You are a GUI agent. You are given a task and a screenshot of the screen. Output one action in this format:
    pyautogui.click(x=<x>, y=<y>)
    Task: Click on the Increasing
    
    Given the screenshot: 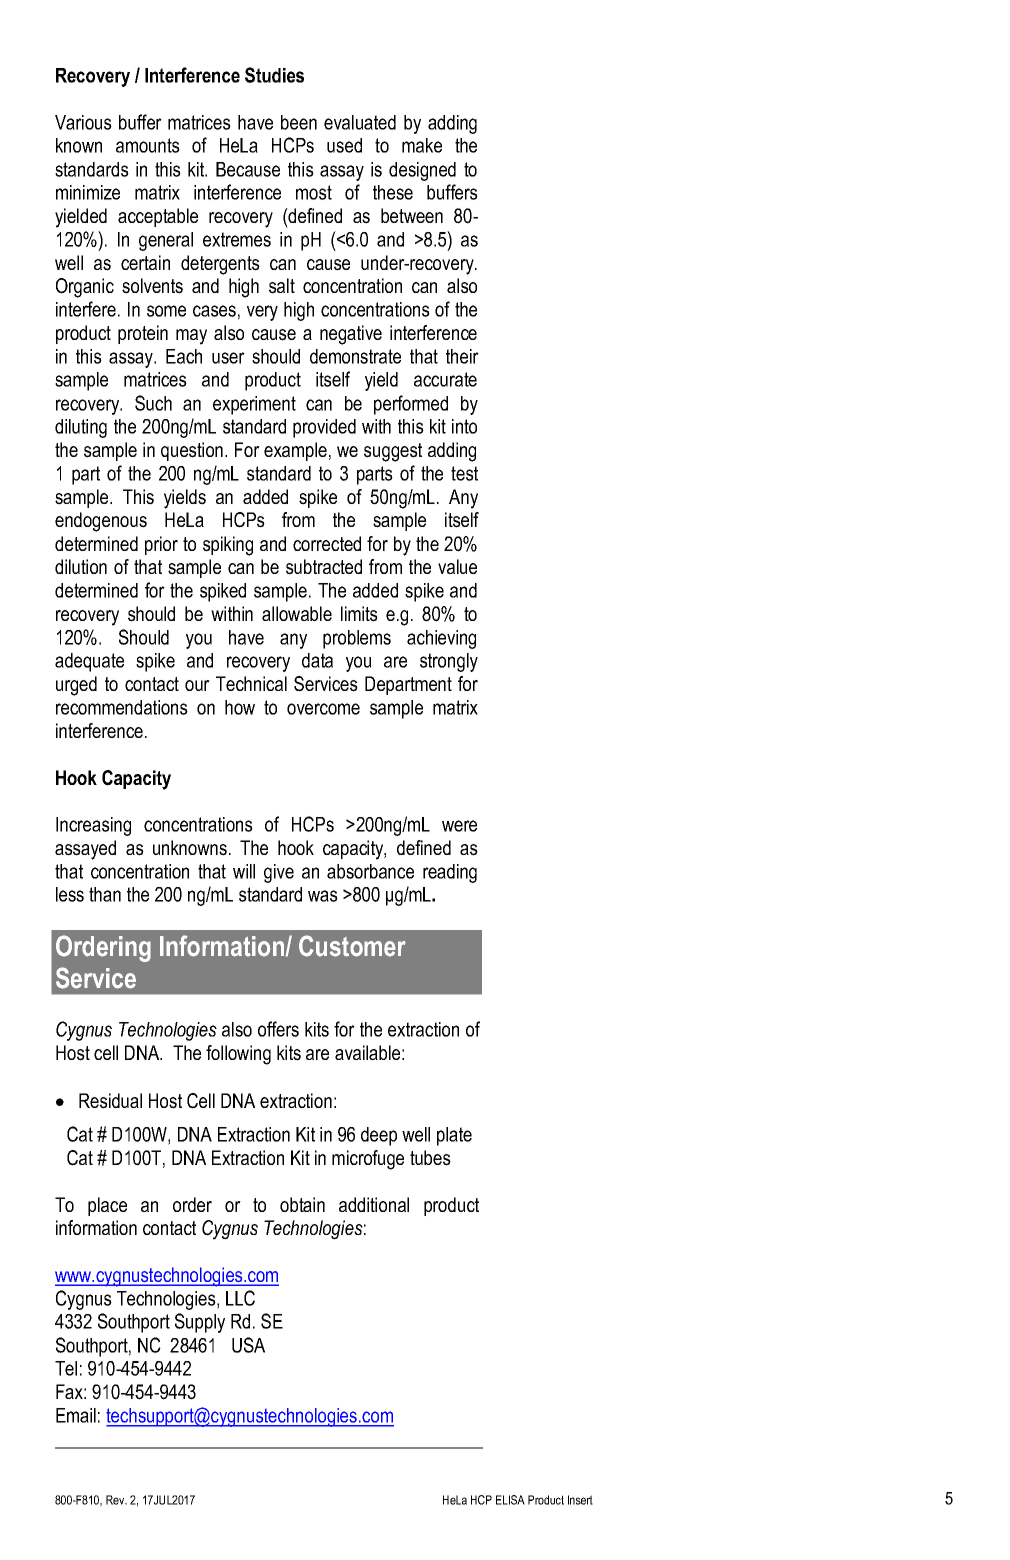 What is the action you would take?
    pyautogui.click(x=93, y=826)
